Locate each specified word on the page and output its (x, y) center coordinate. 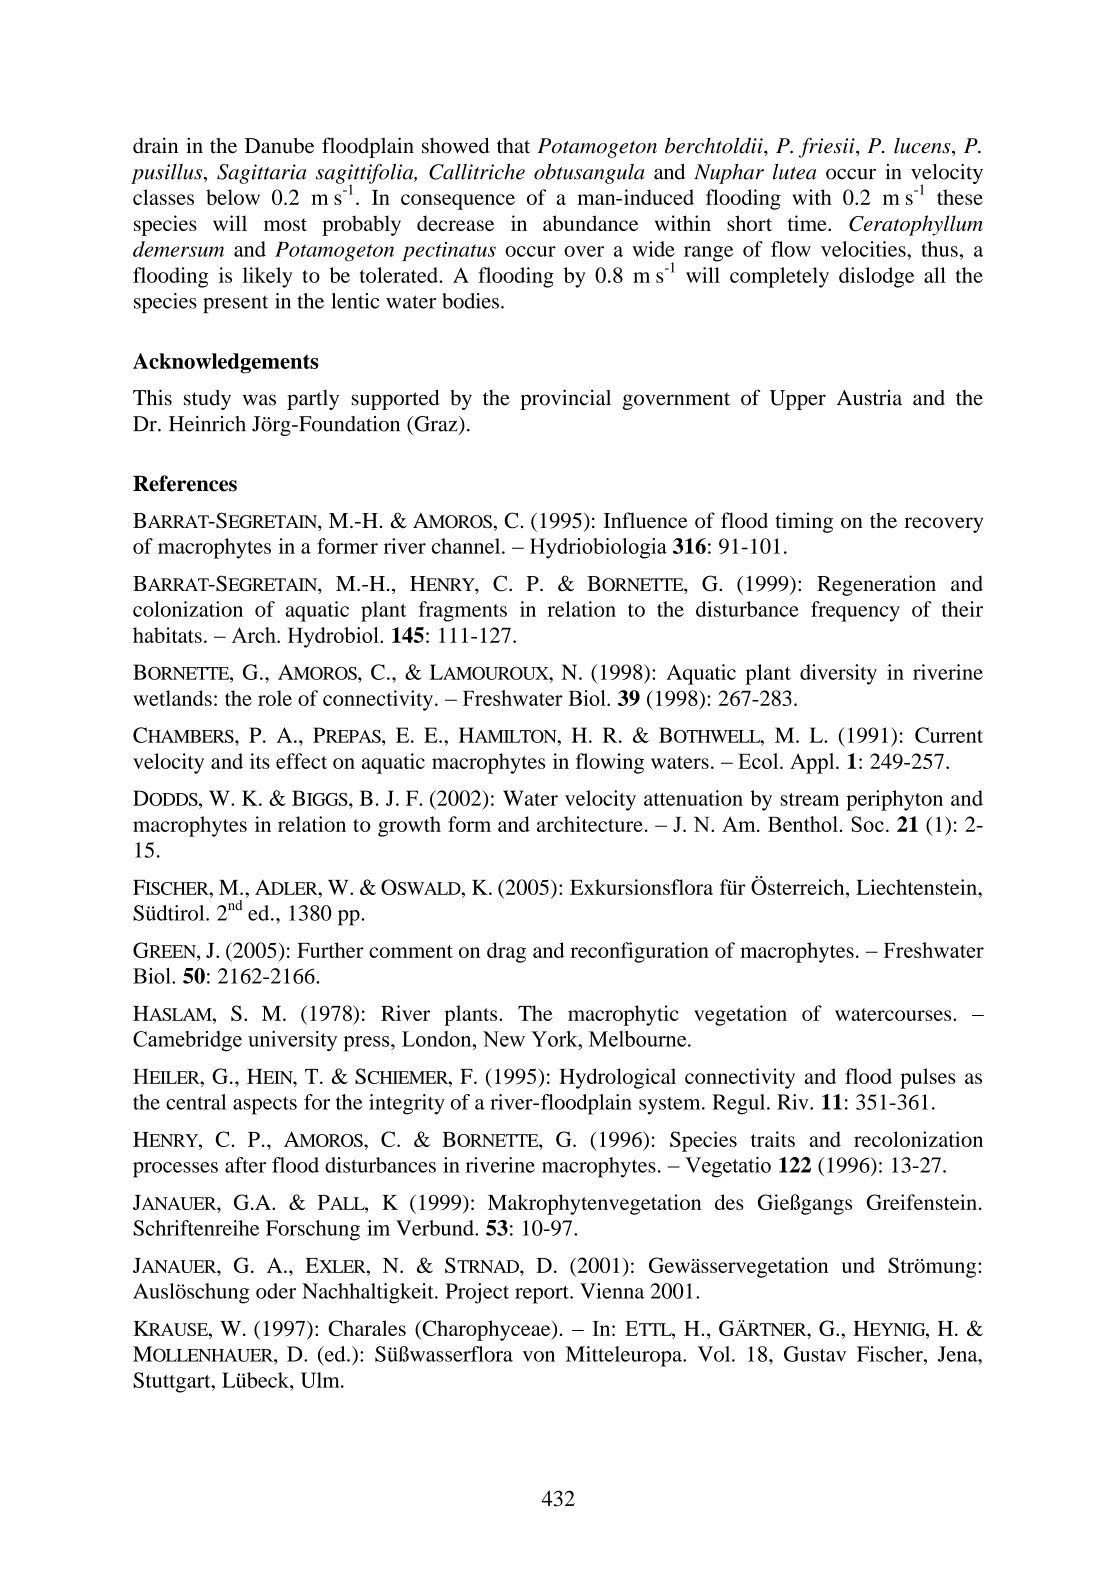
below (233, 197)
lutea (794, 172)
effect (301, 761)
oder (276, 1291)
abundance (590, 223)
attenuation (693, 798)
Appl (813, 763)
